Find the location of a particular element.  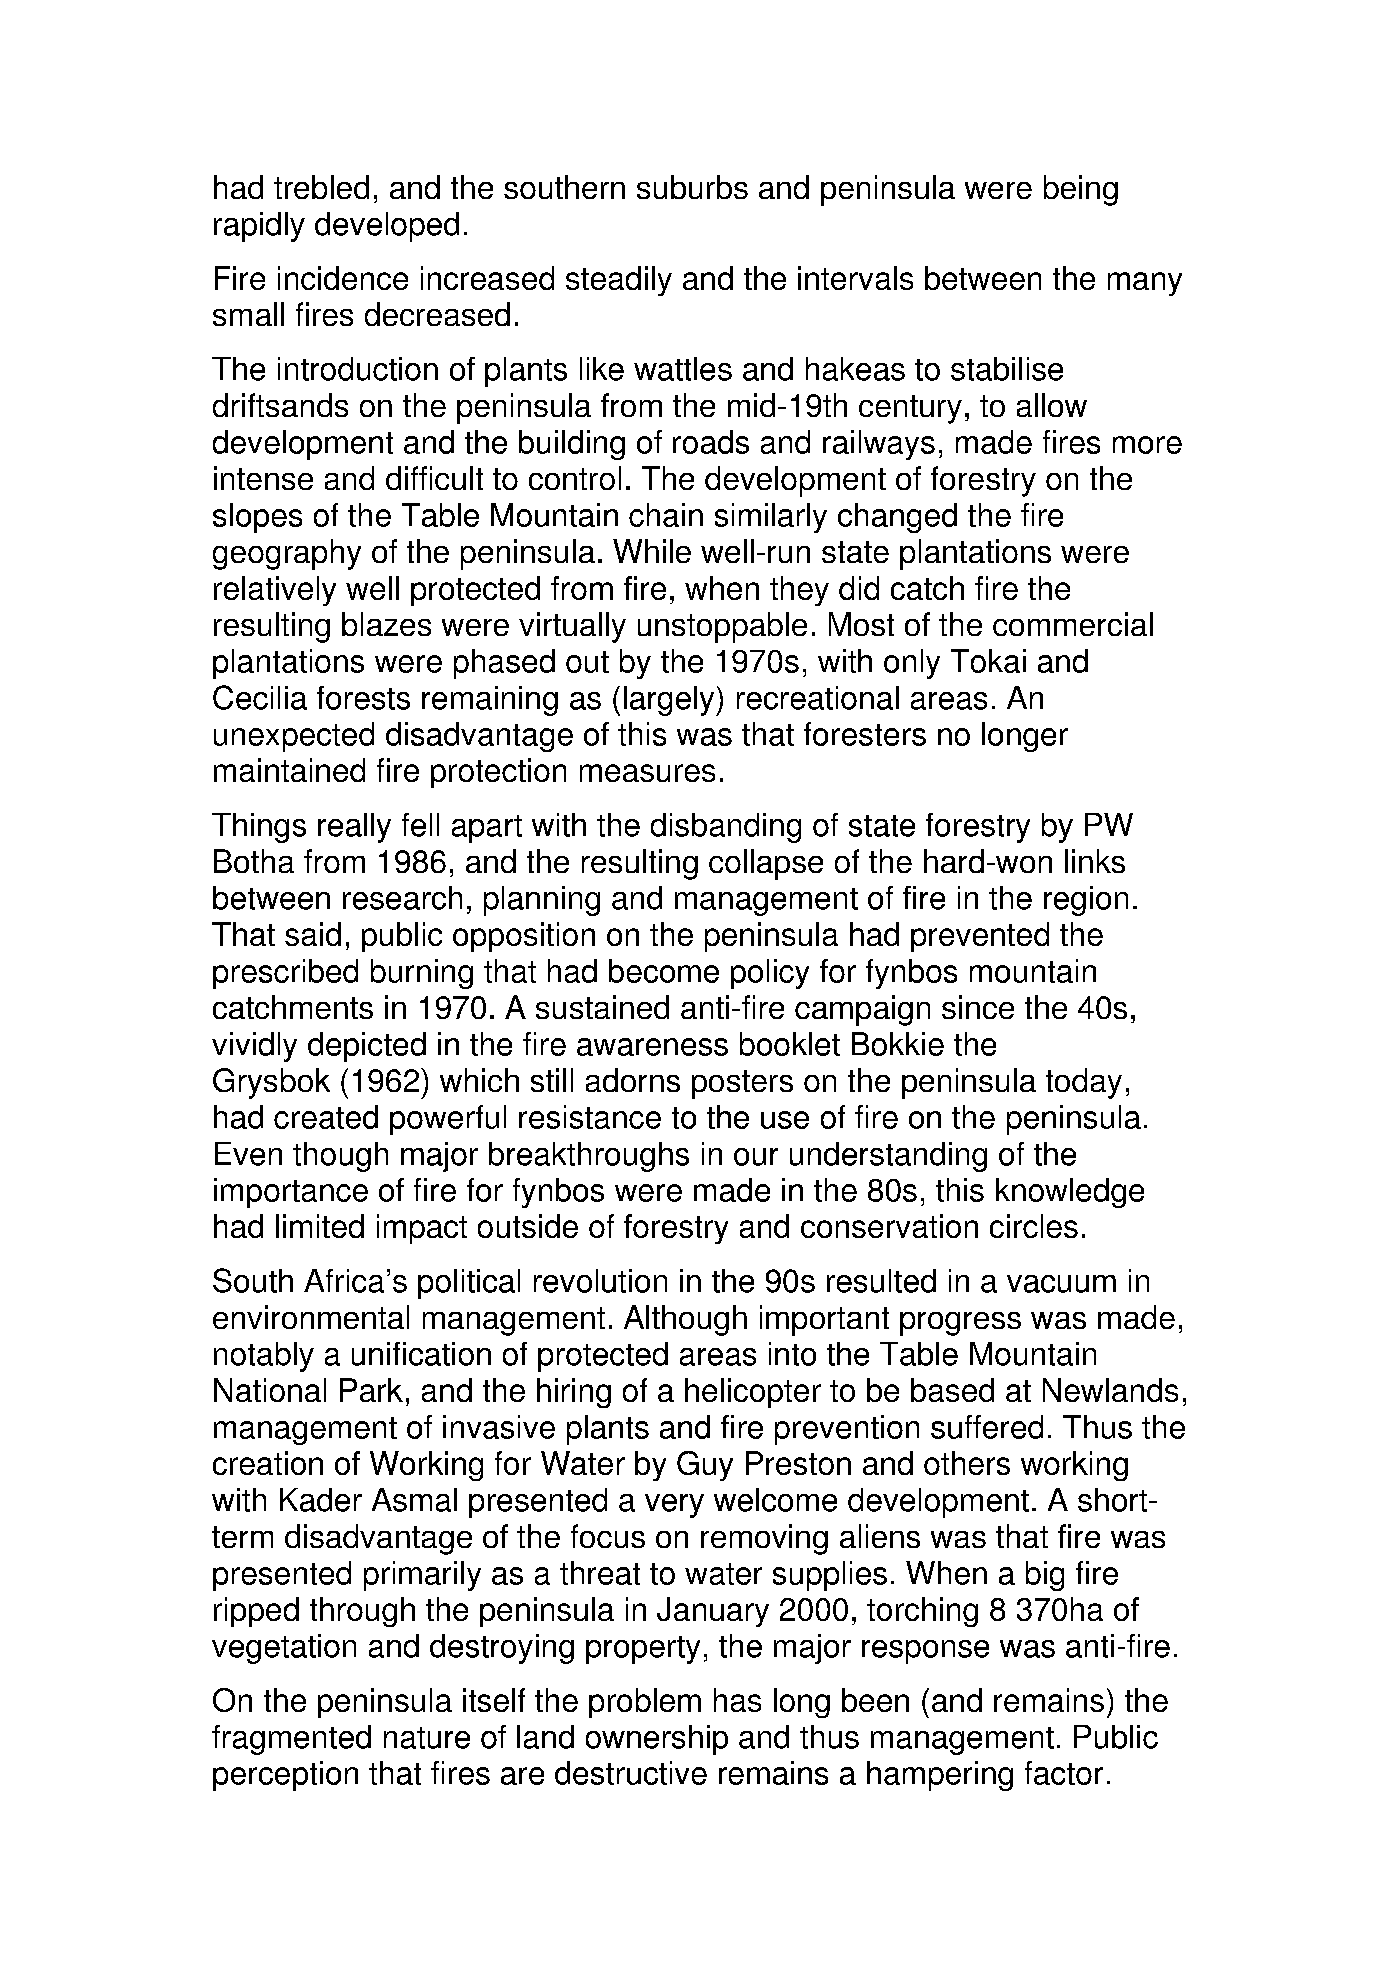

being is located at coordinates (1081, 190).
